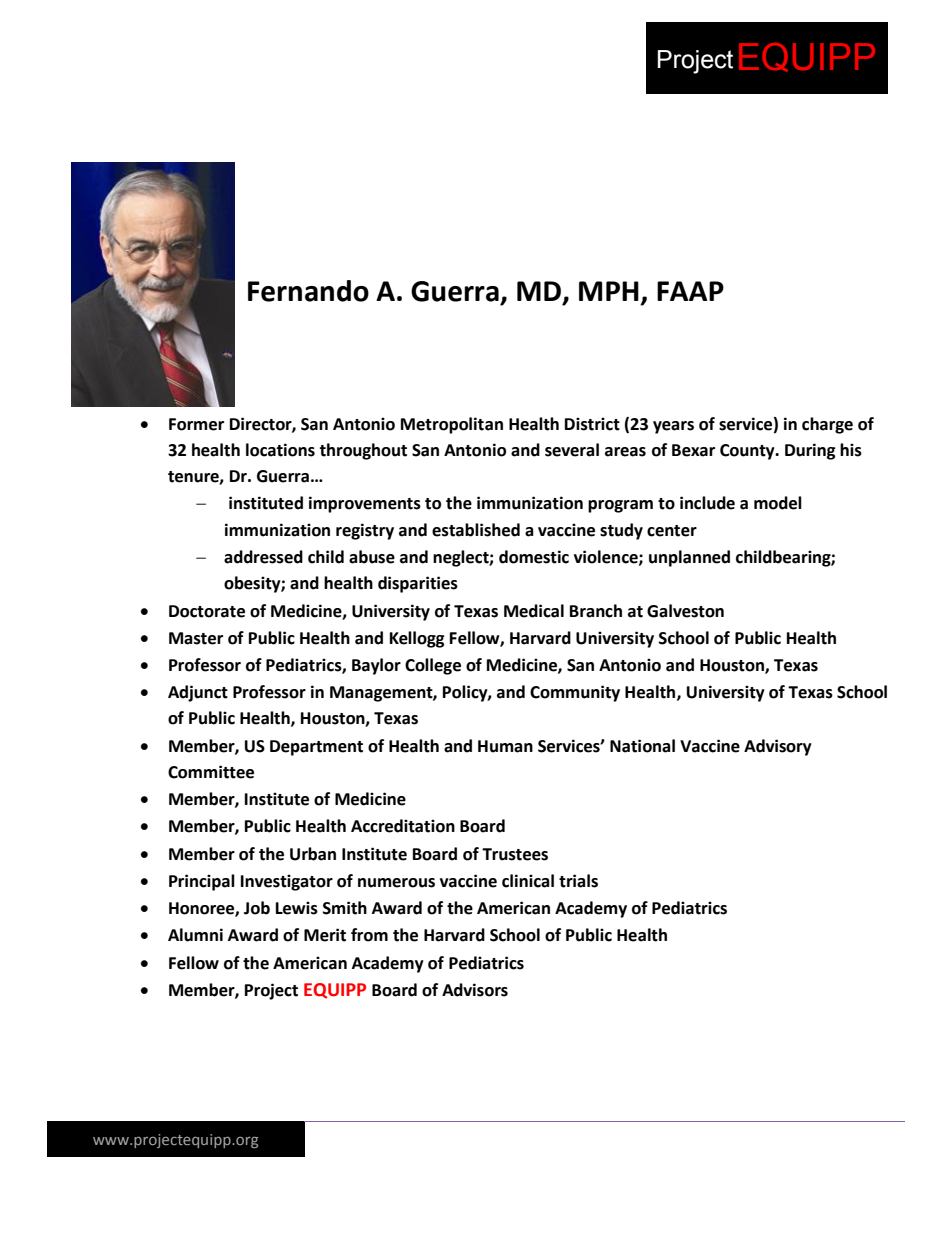 Image resolution: width=952 pixels, height=1233 pixels. Describe the element at coordinates (475, 990) in the document. I see `Advisors` at that location.
